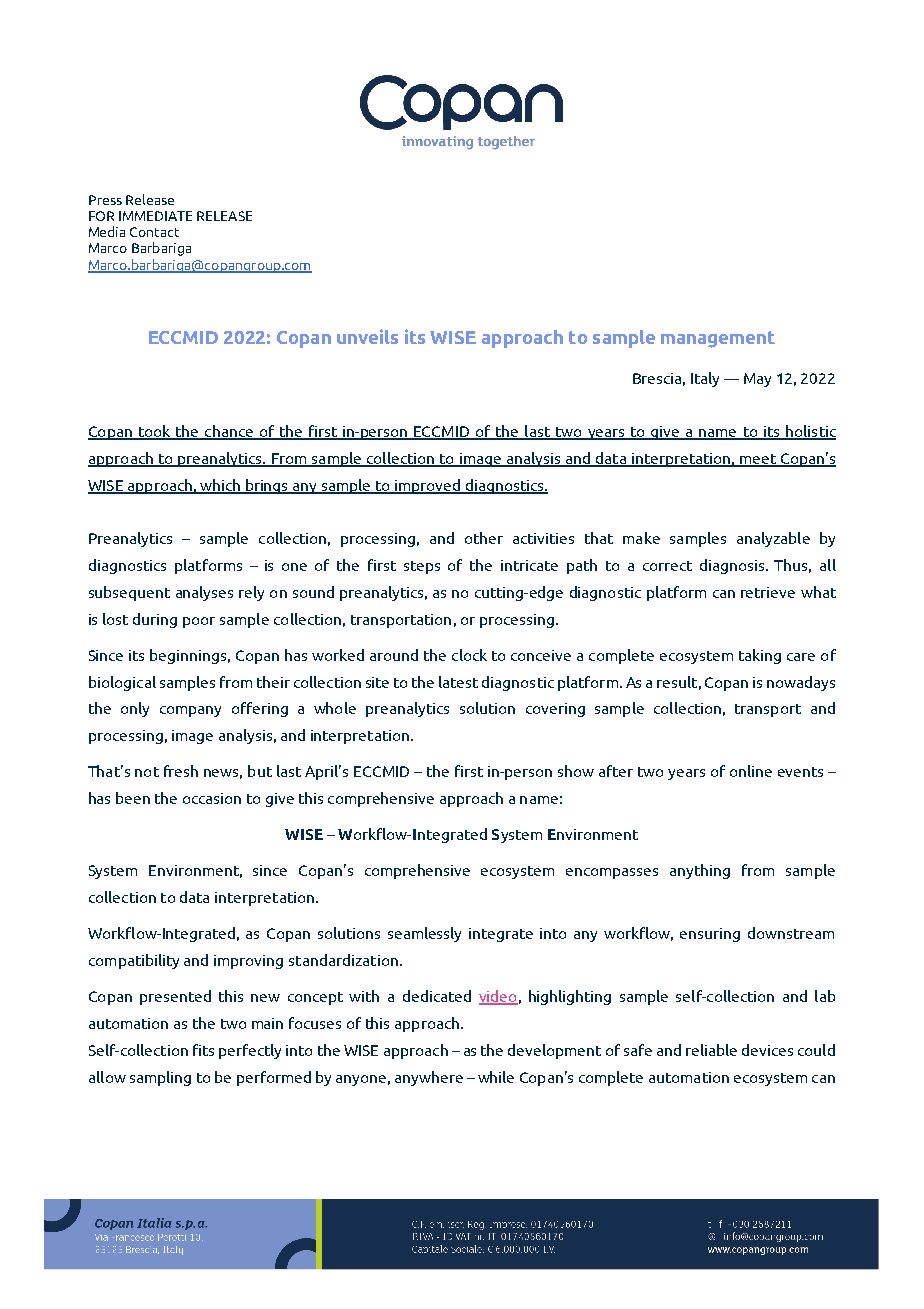 The image size is (924, 1309). What do you see at coordinates (181, 771) in the screenshot?
I see `fresh` at bounding box center [181, 771].
